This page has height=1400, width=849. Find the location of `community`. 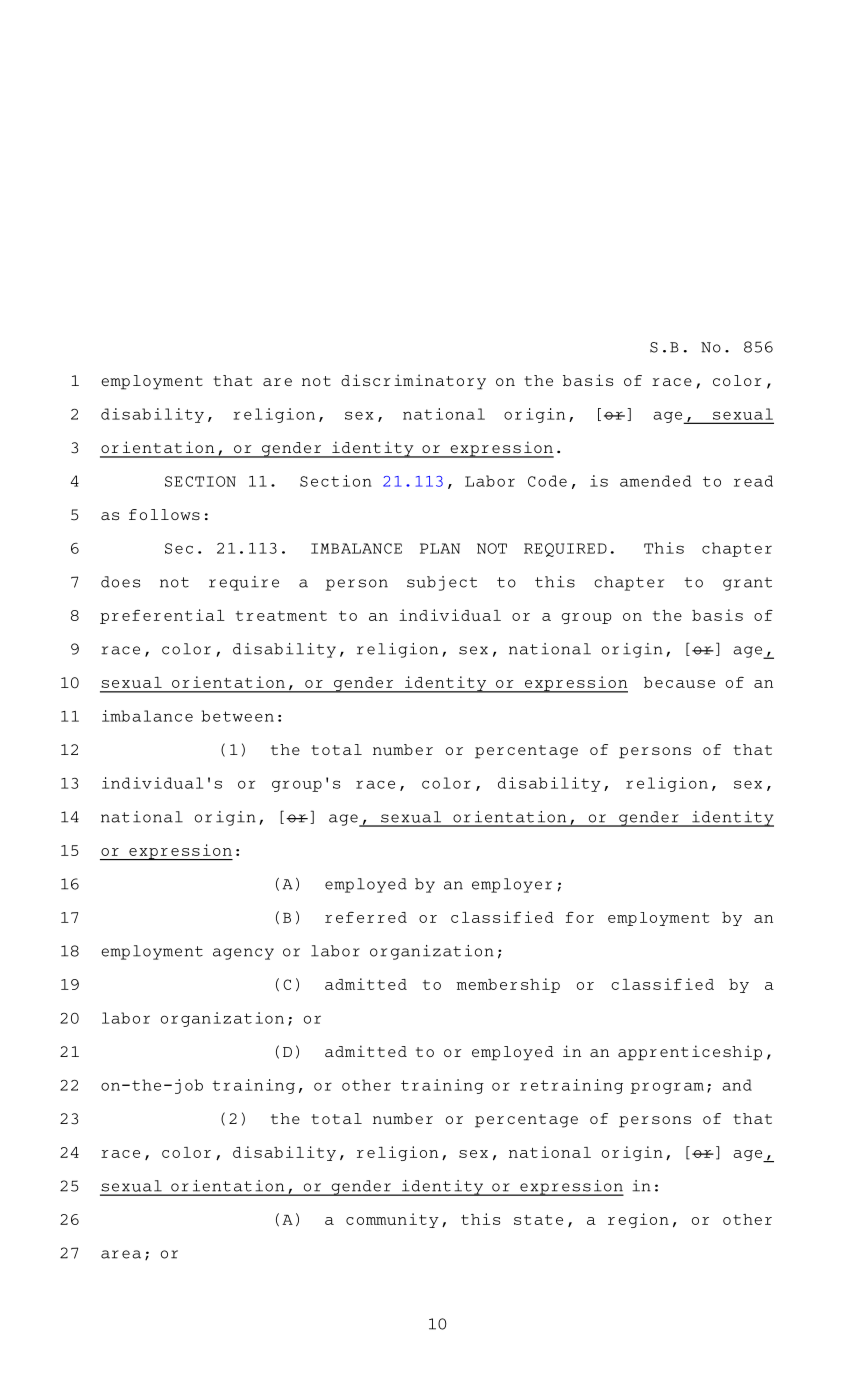

community is located at coordinates (392, 1220).
